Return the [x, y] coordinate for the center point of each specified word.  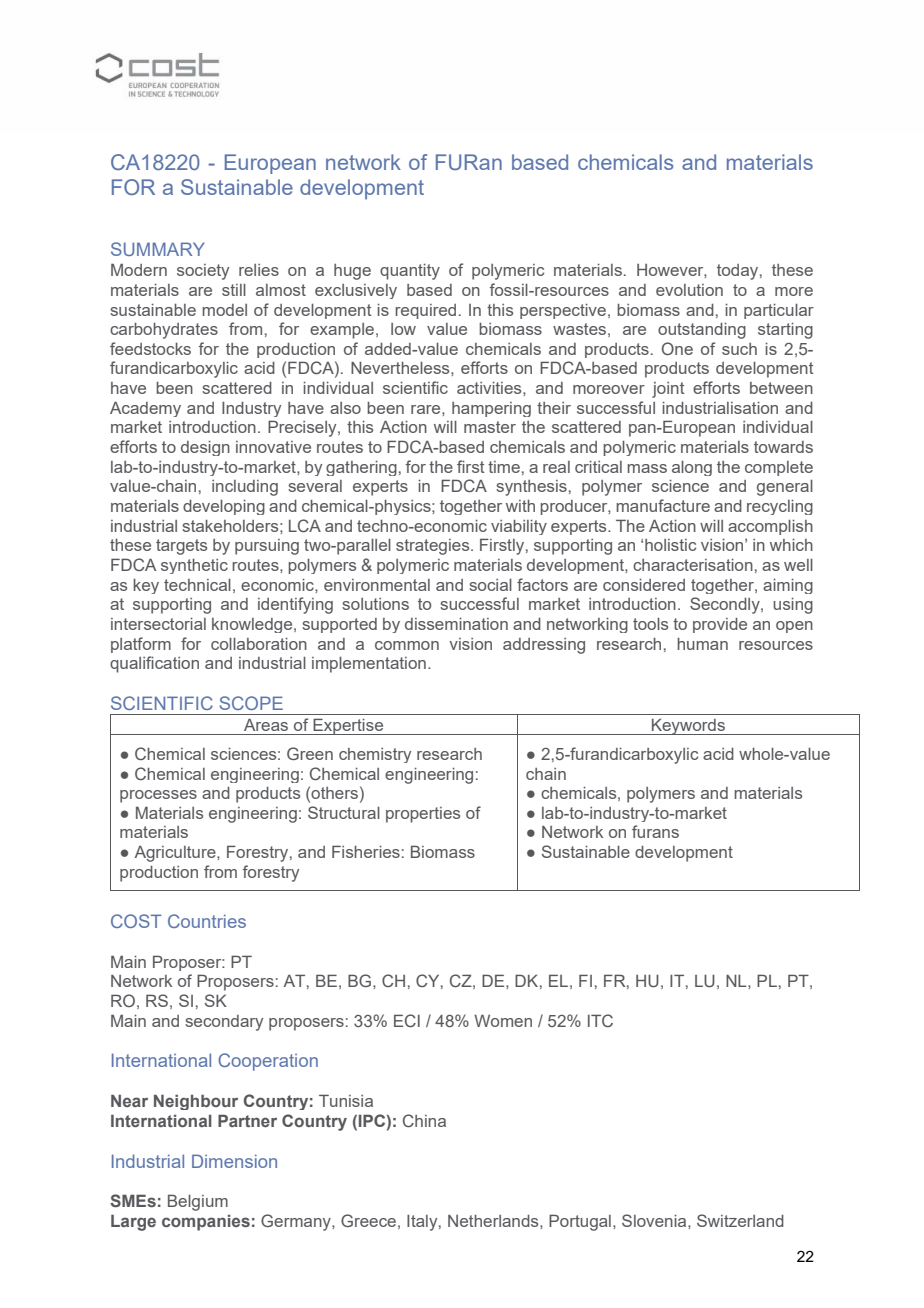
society [203, 272]
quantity [410, 272]
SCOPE [251, 703]
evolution [689, 290]
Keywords [688, 726]
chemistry [375, 755]
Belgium [198, 1202]
